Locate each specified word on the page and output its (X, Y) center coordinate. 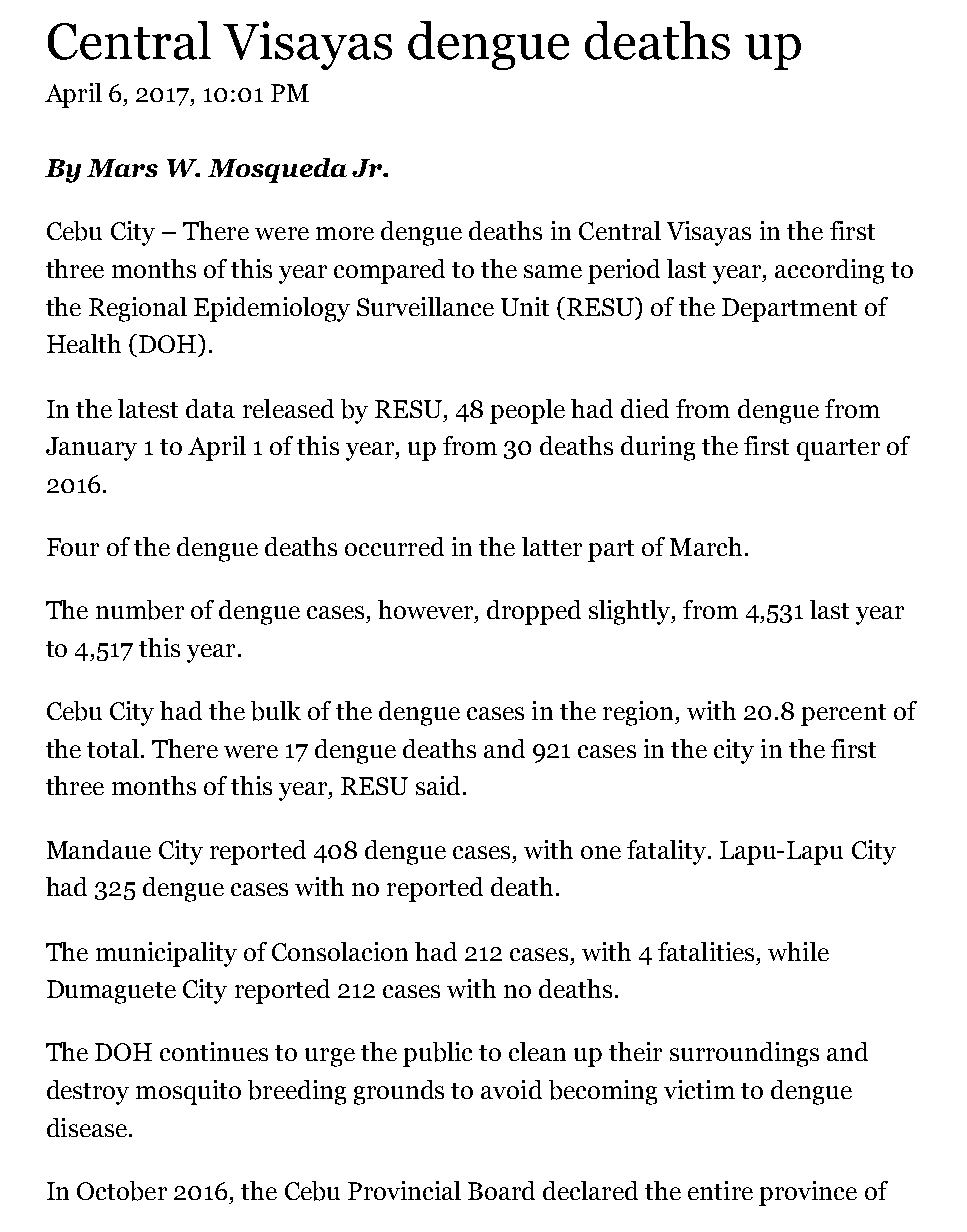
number (140, 610)
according (829, 271)
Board (501, 1190)
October (122, 1191)
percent (843, 715)
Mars (122, 168)
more (345, 233)
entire (720, 1190)
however (427, 609)
